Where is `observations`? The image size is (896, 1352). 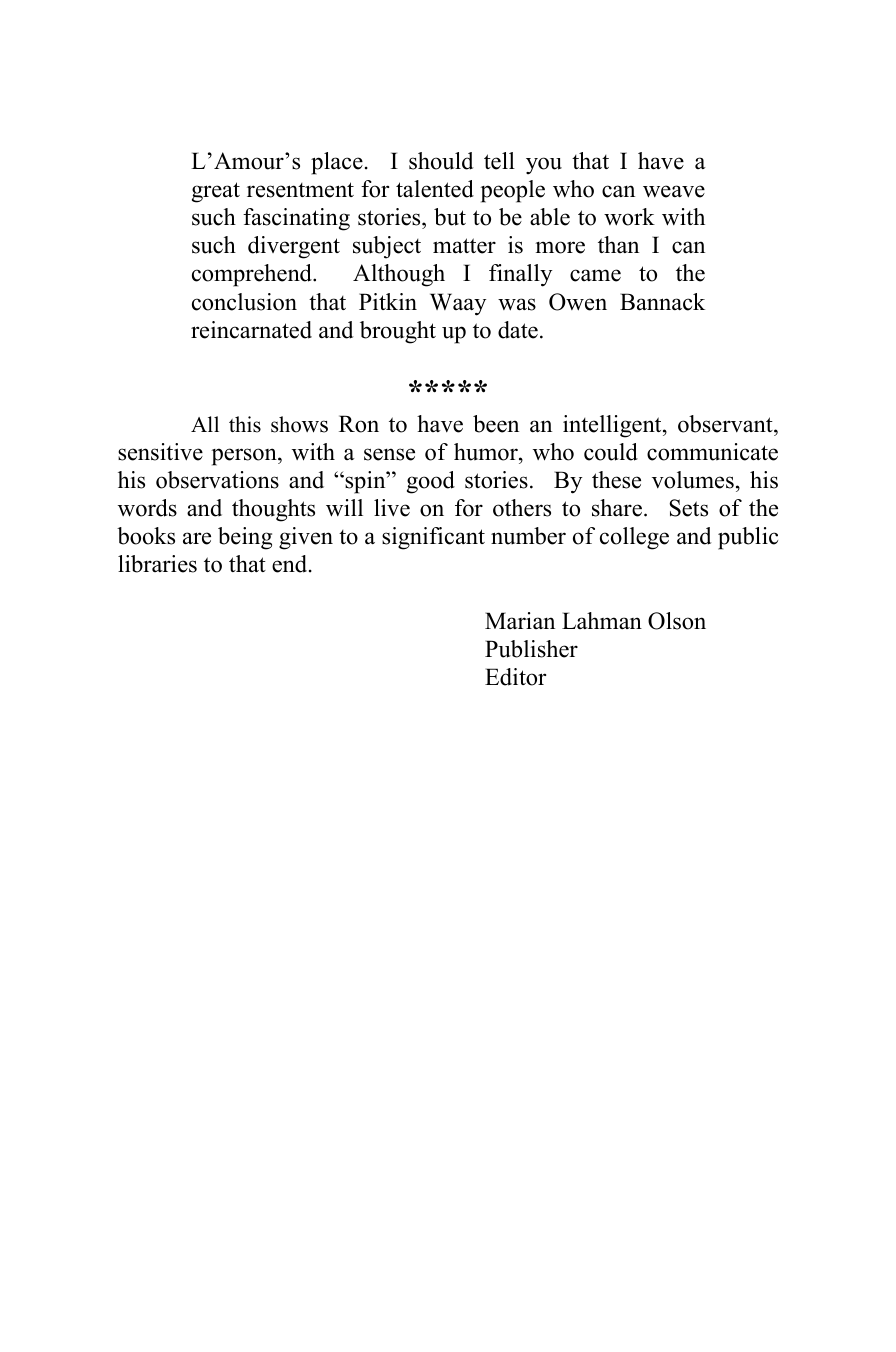
observations is located at coordinates (217, 480).
